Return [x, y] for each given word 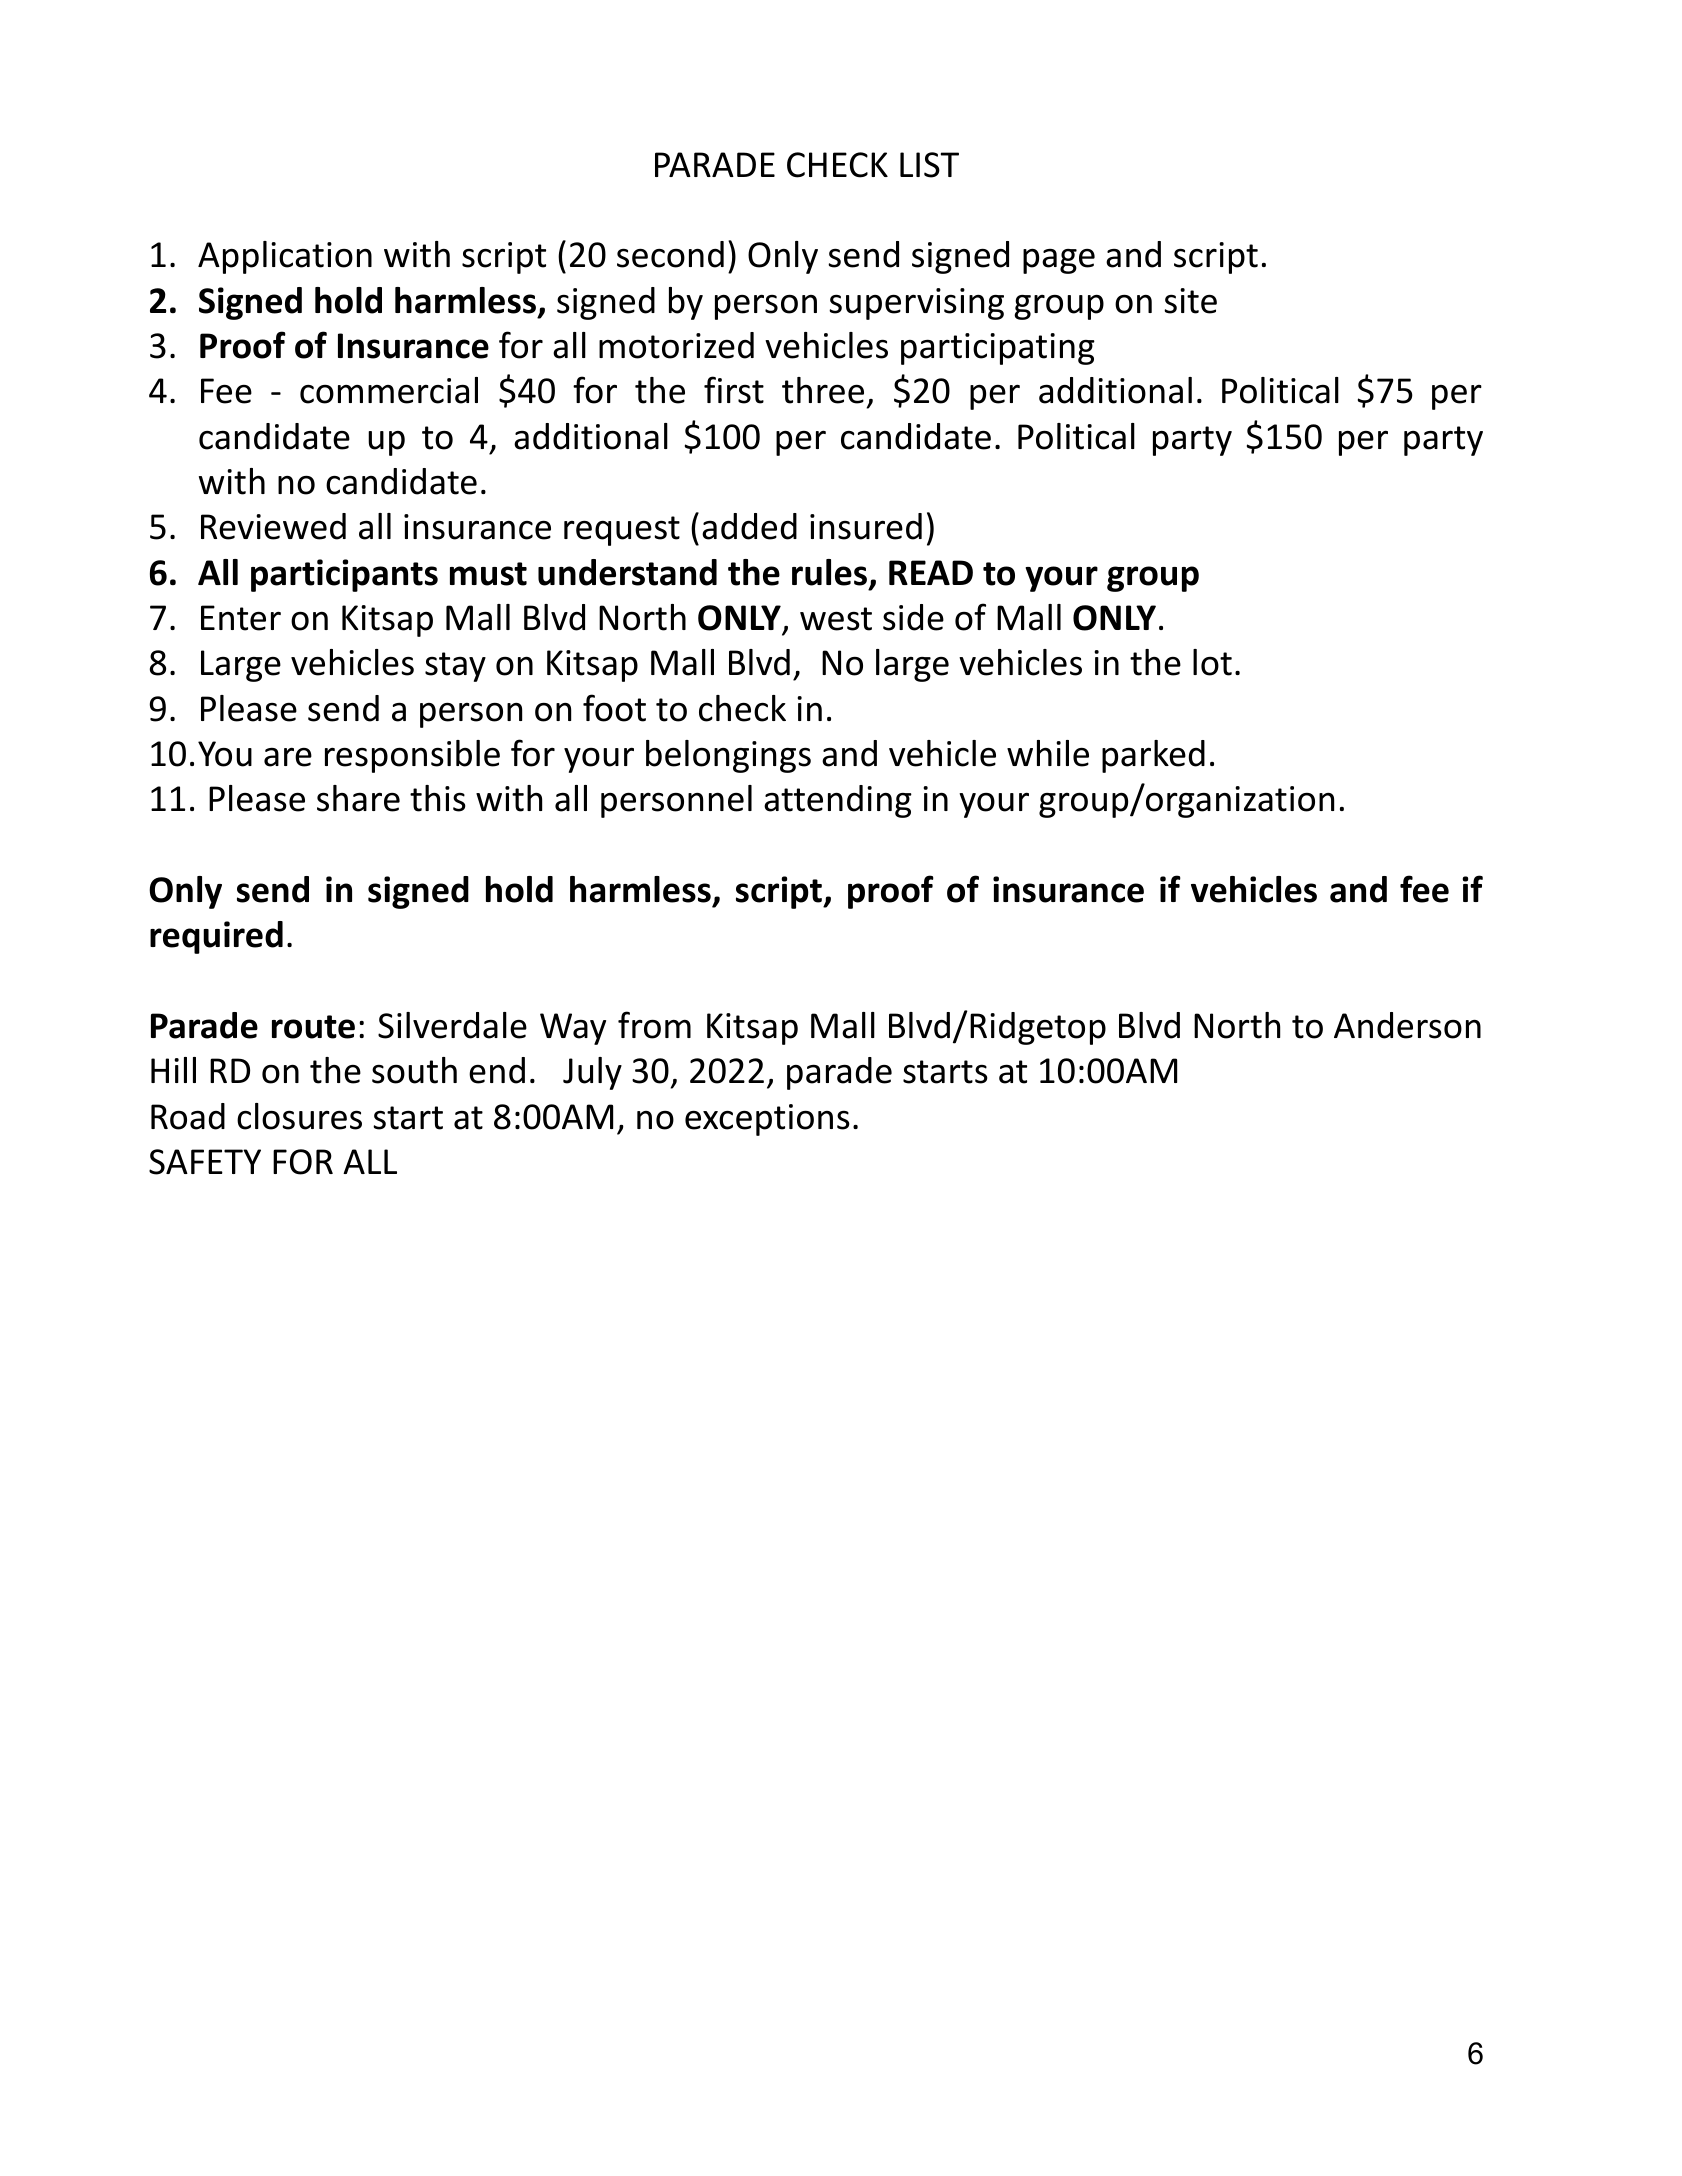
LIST [929, 165]
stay [455, 667]
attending [838, 801]
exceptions [767, 1120]
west [836, 619]
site [1190, 301]
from [654, 1025]
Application [285, 257]
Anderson [1407, 1025]
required [216, 937]
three [823, 390]
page [1059, 261]
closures [299, 1116]
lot [1212, 662]
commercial [389, 390]
